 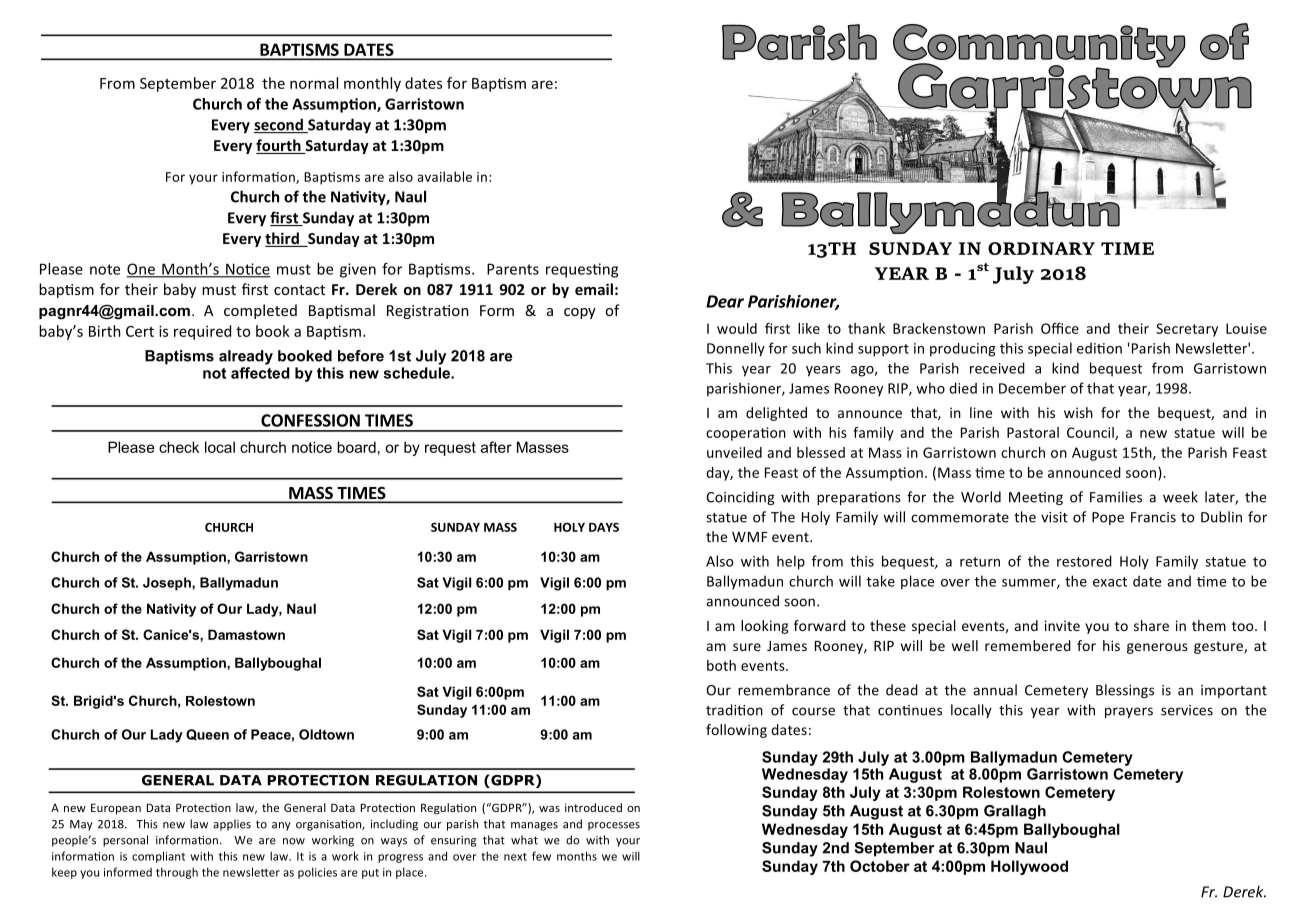 I want to click on Donnelly, so click(x=736, y=349).
